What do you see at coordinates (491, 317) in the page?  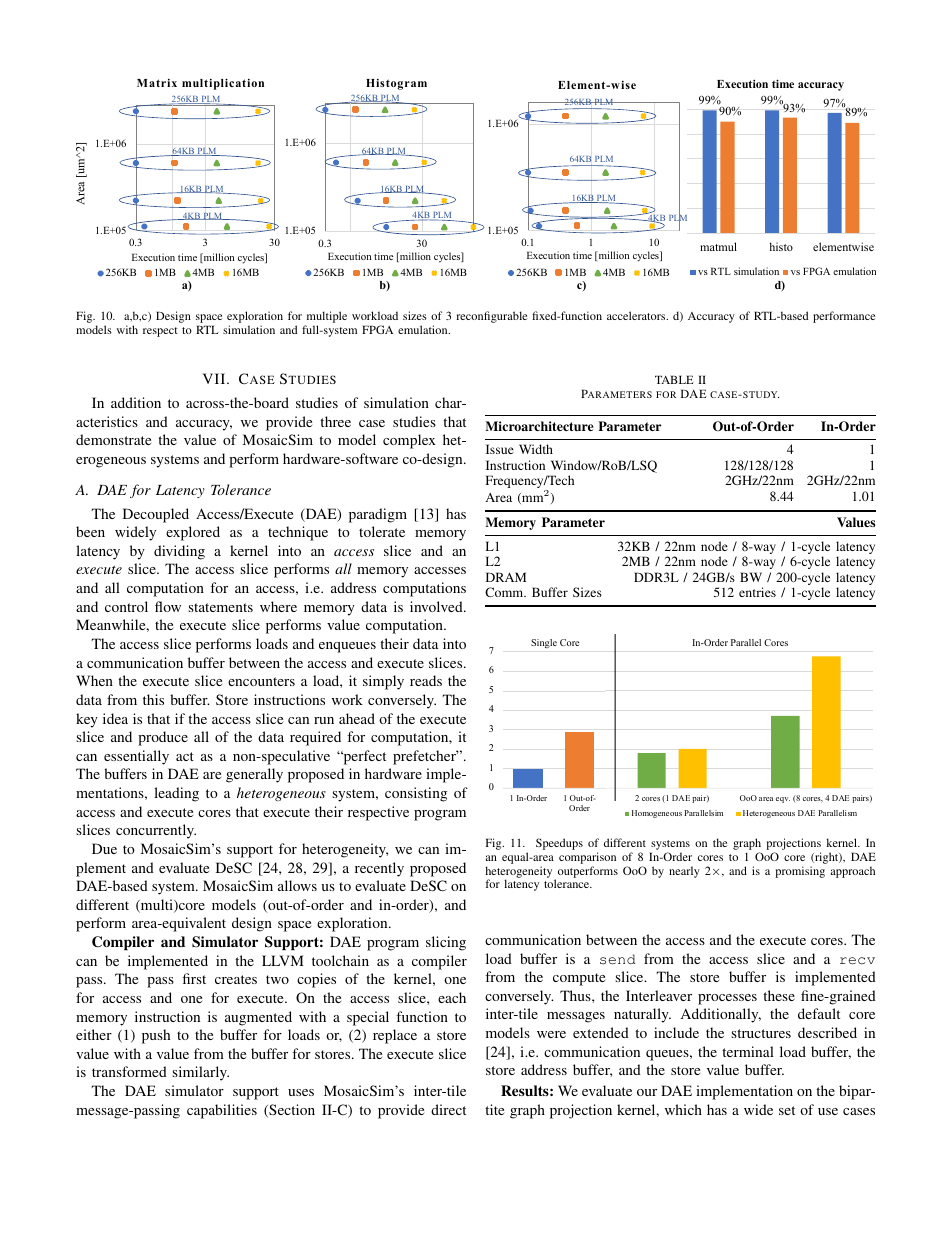 I see `reconfigurable` at bounding box center [491, 317].
